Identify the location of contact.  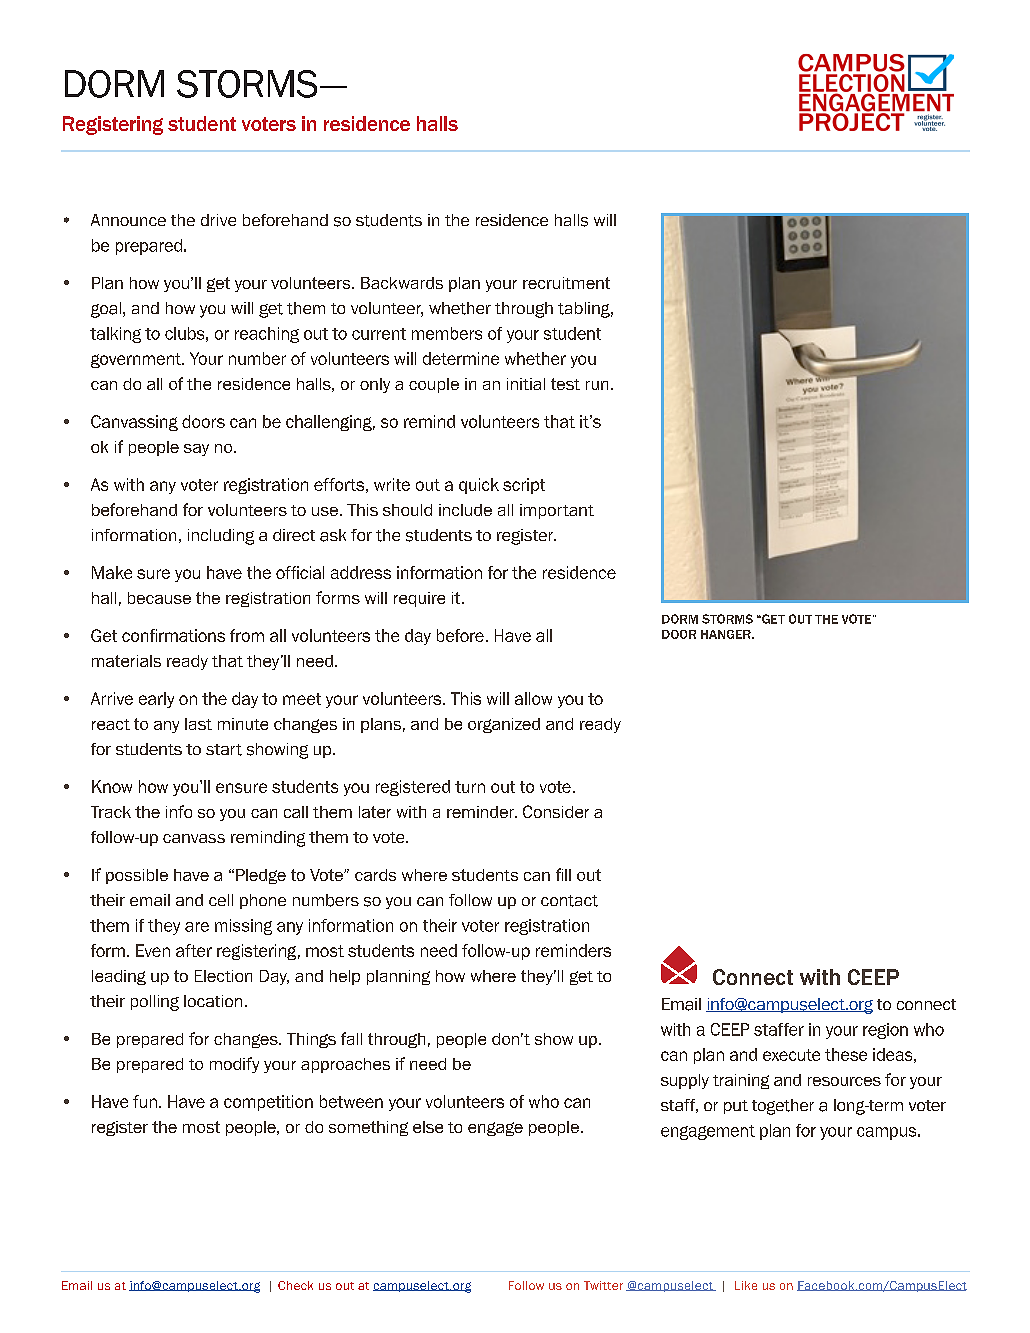
(569, 901).
